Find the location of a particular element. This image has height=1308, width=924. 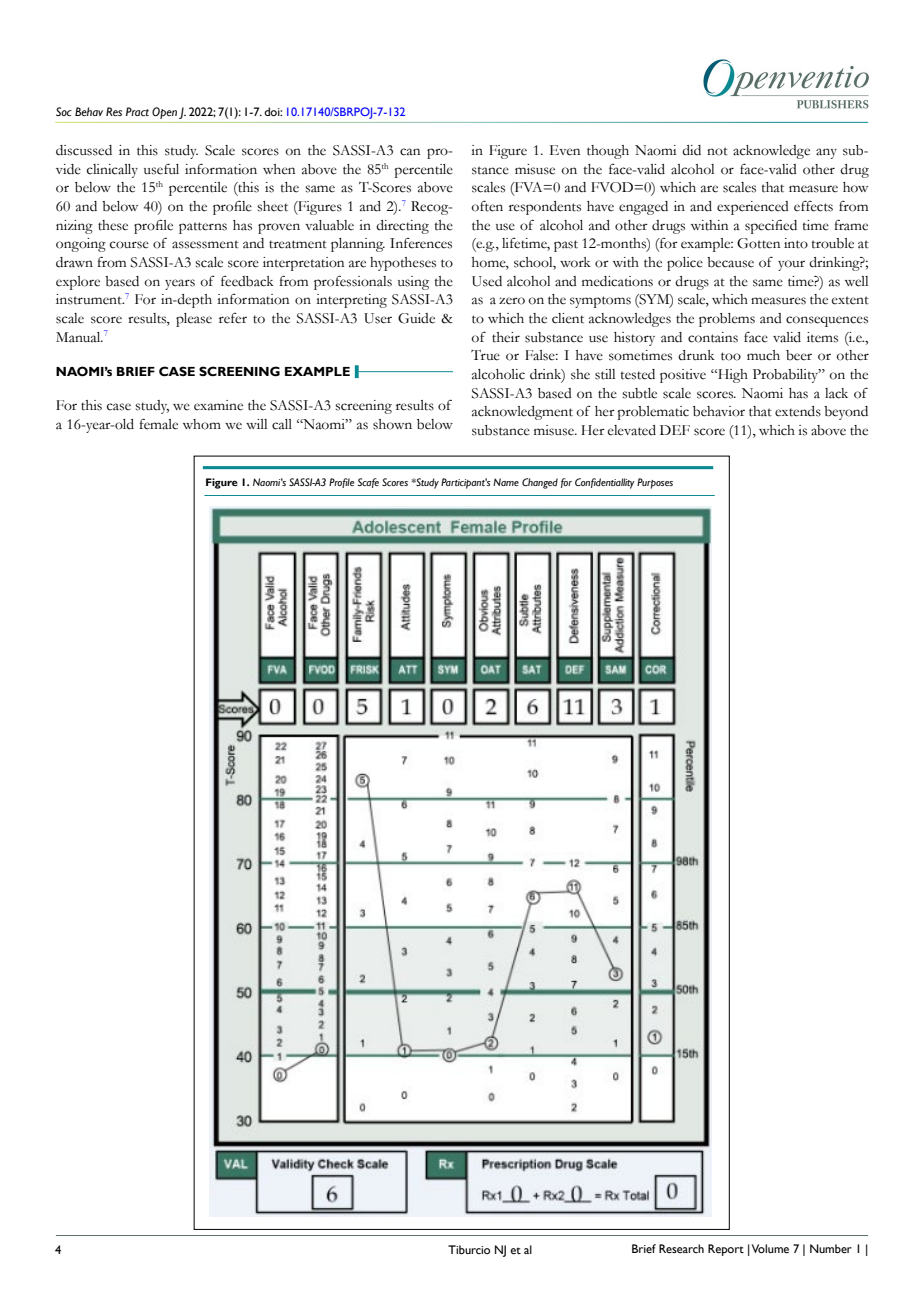

whom is located at coordinates (202, 424).
